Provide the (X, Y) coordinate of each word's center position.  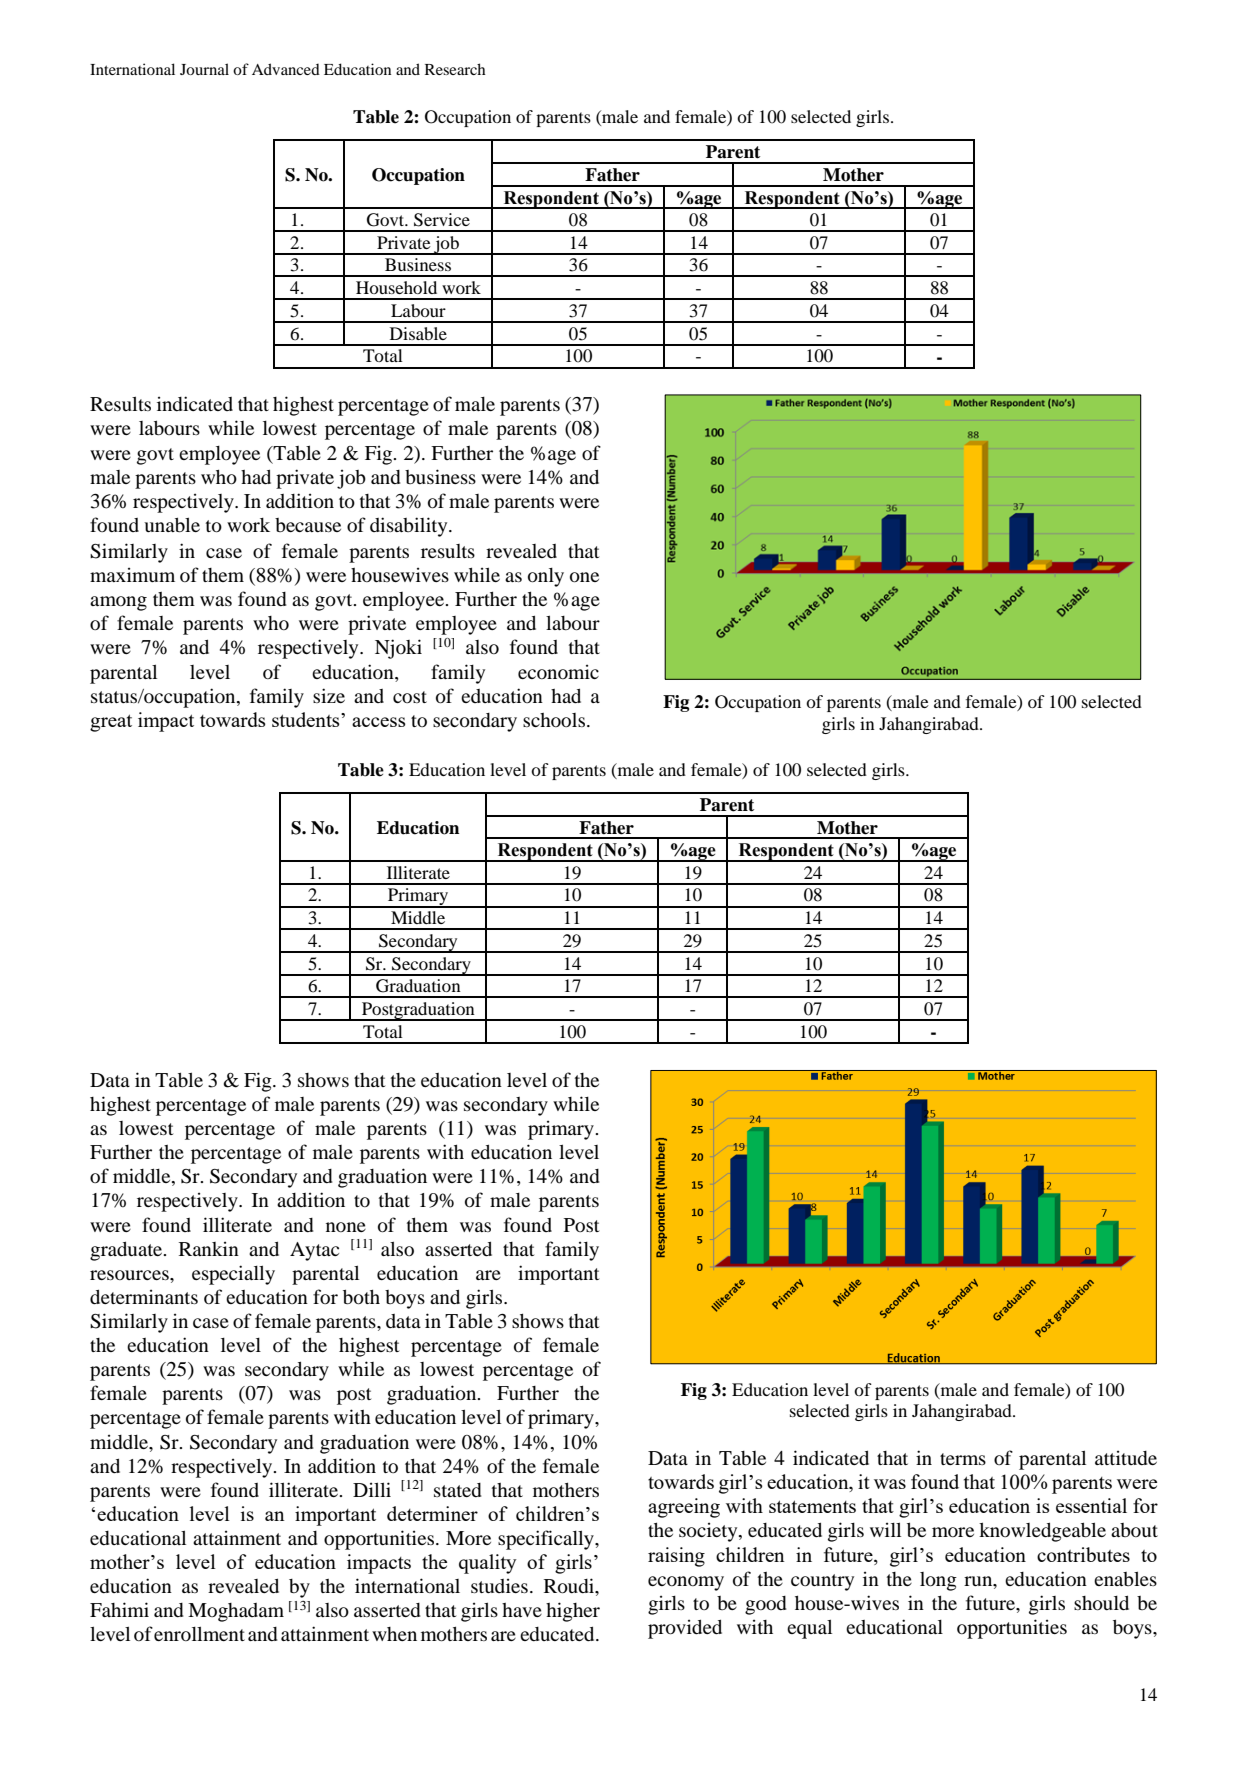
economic (558, 671)
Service (442, 220)
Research (455, 69)
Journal (204, 69)
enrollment (199, 1633)
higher (573, 1612)
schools (554, 720)
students (307, 719)
